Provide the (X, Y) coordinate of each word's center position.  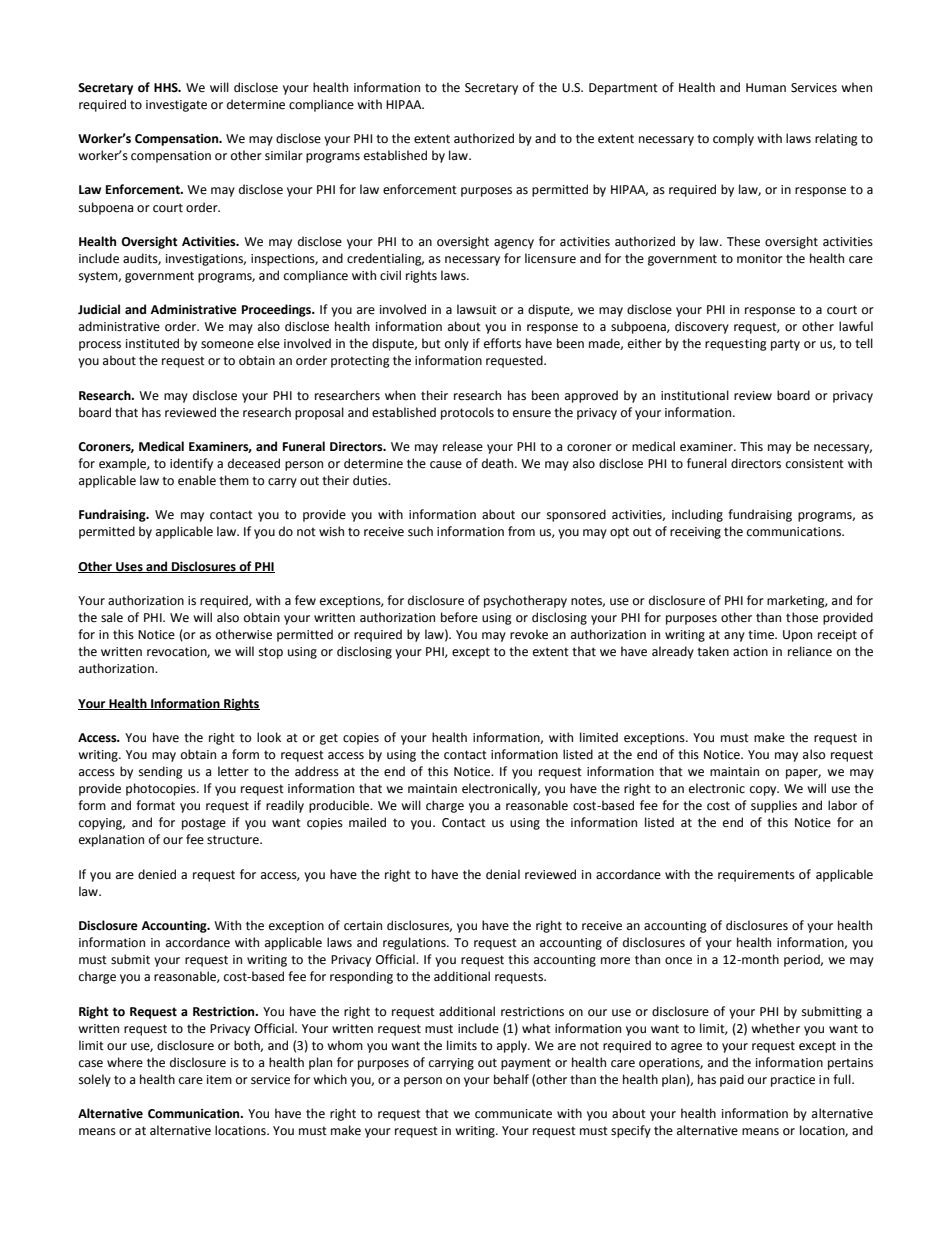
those (802, 617)
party (785, 345)
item (219, 1080)
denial (503, 874)
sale (112, 617)
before (459, 617)
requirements (756, 876)
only (457, 344)
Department (623, 89)
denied (157, 874)
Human (766, 87)
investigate (176, 106)
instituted (152, 343)
